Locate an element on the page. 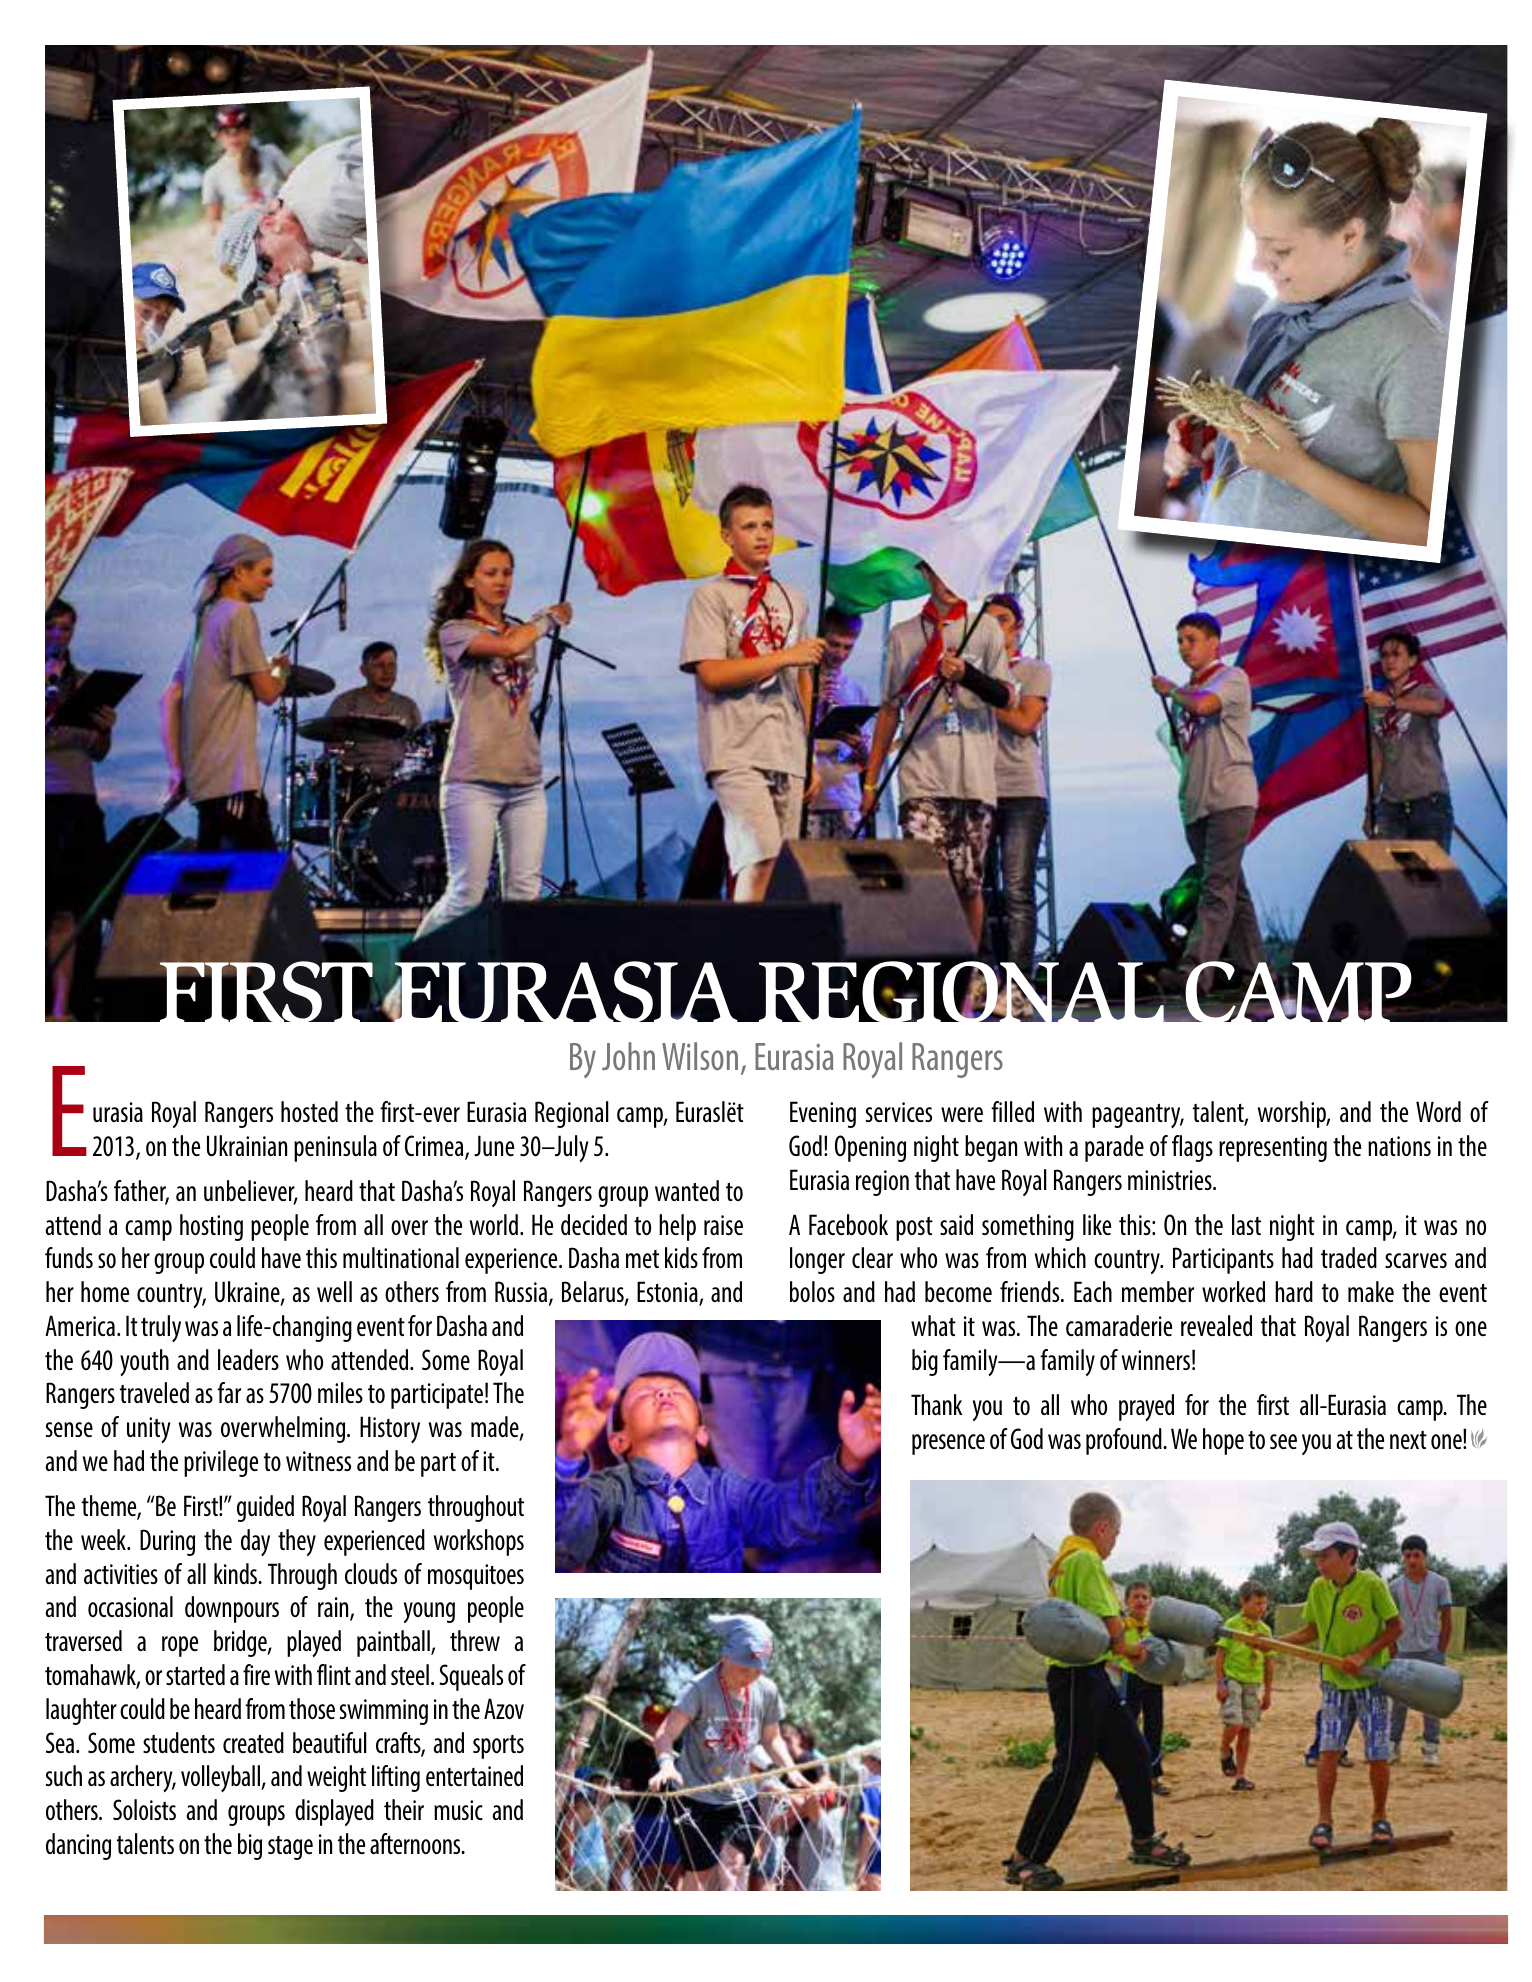  presence is located at coordinates (948, 1444).
